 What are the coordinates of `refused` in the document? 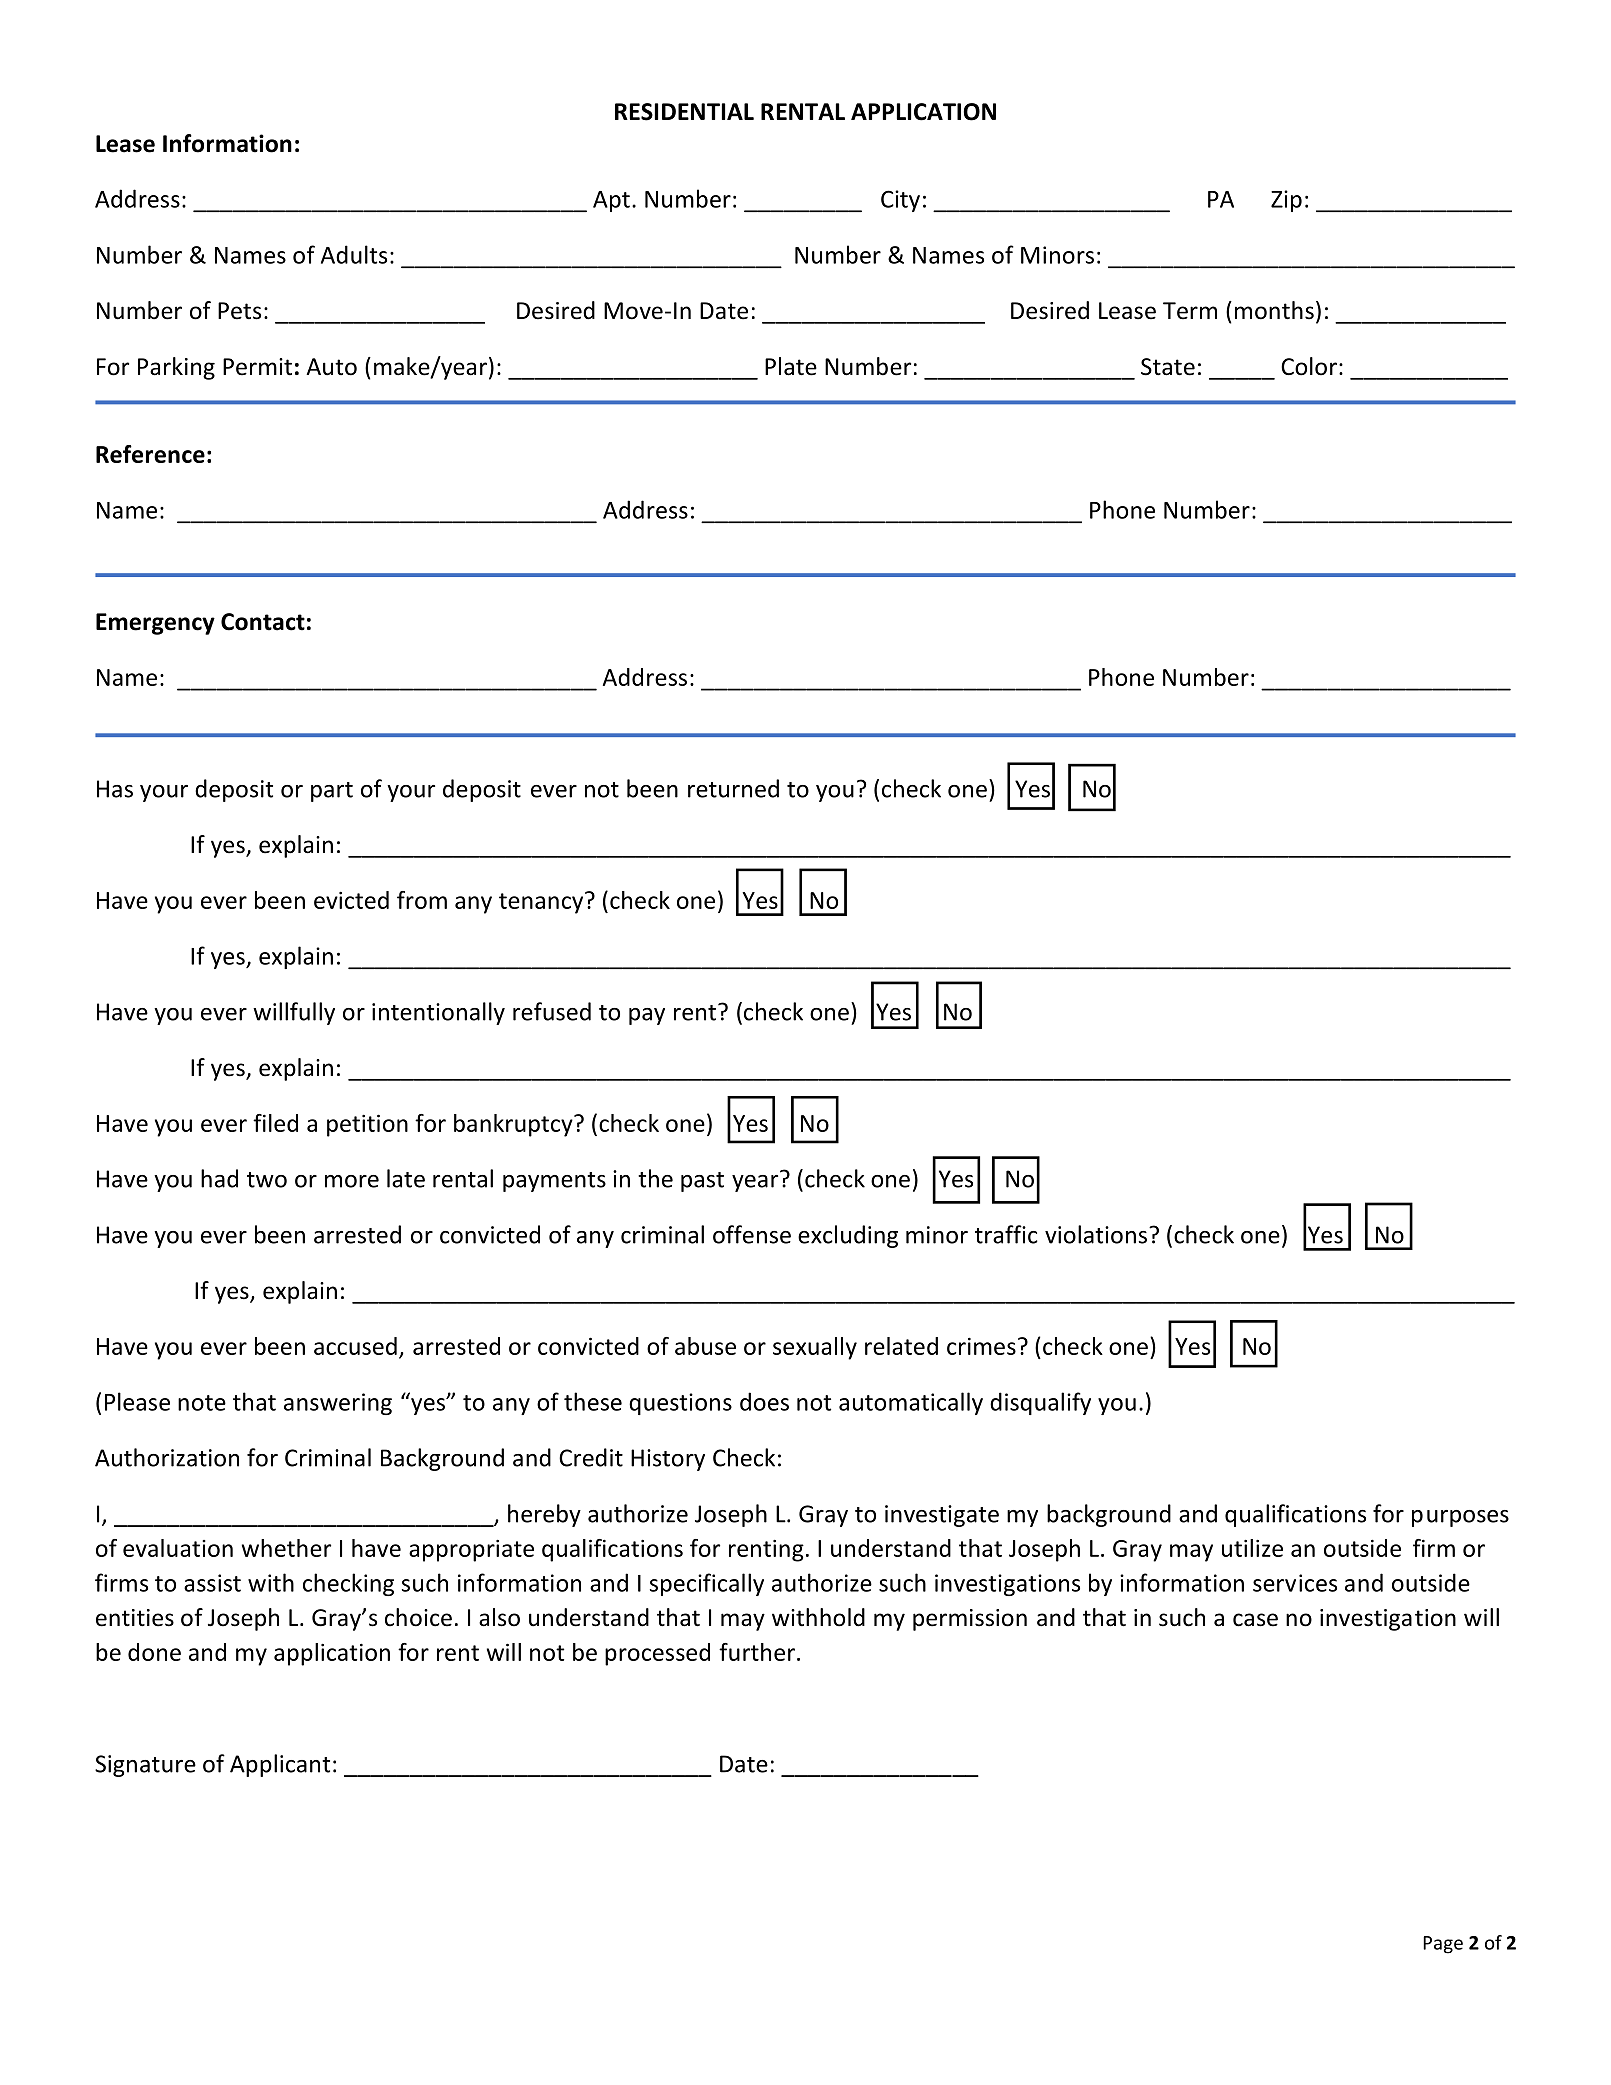 It's located at (552, 1011).
